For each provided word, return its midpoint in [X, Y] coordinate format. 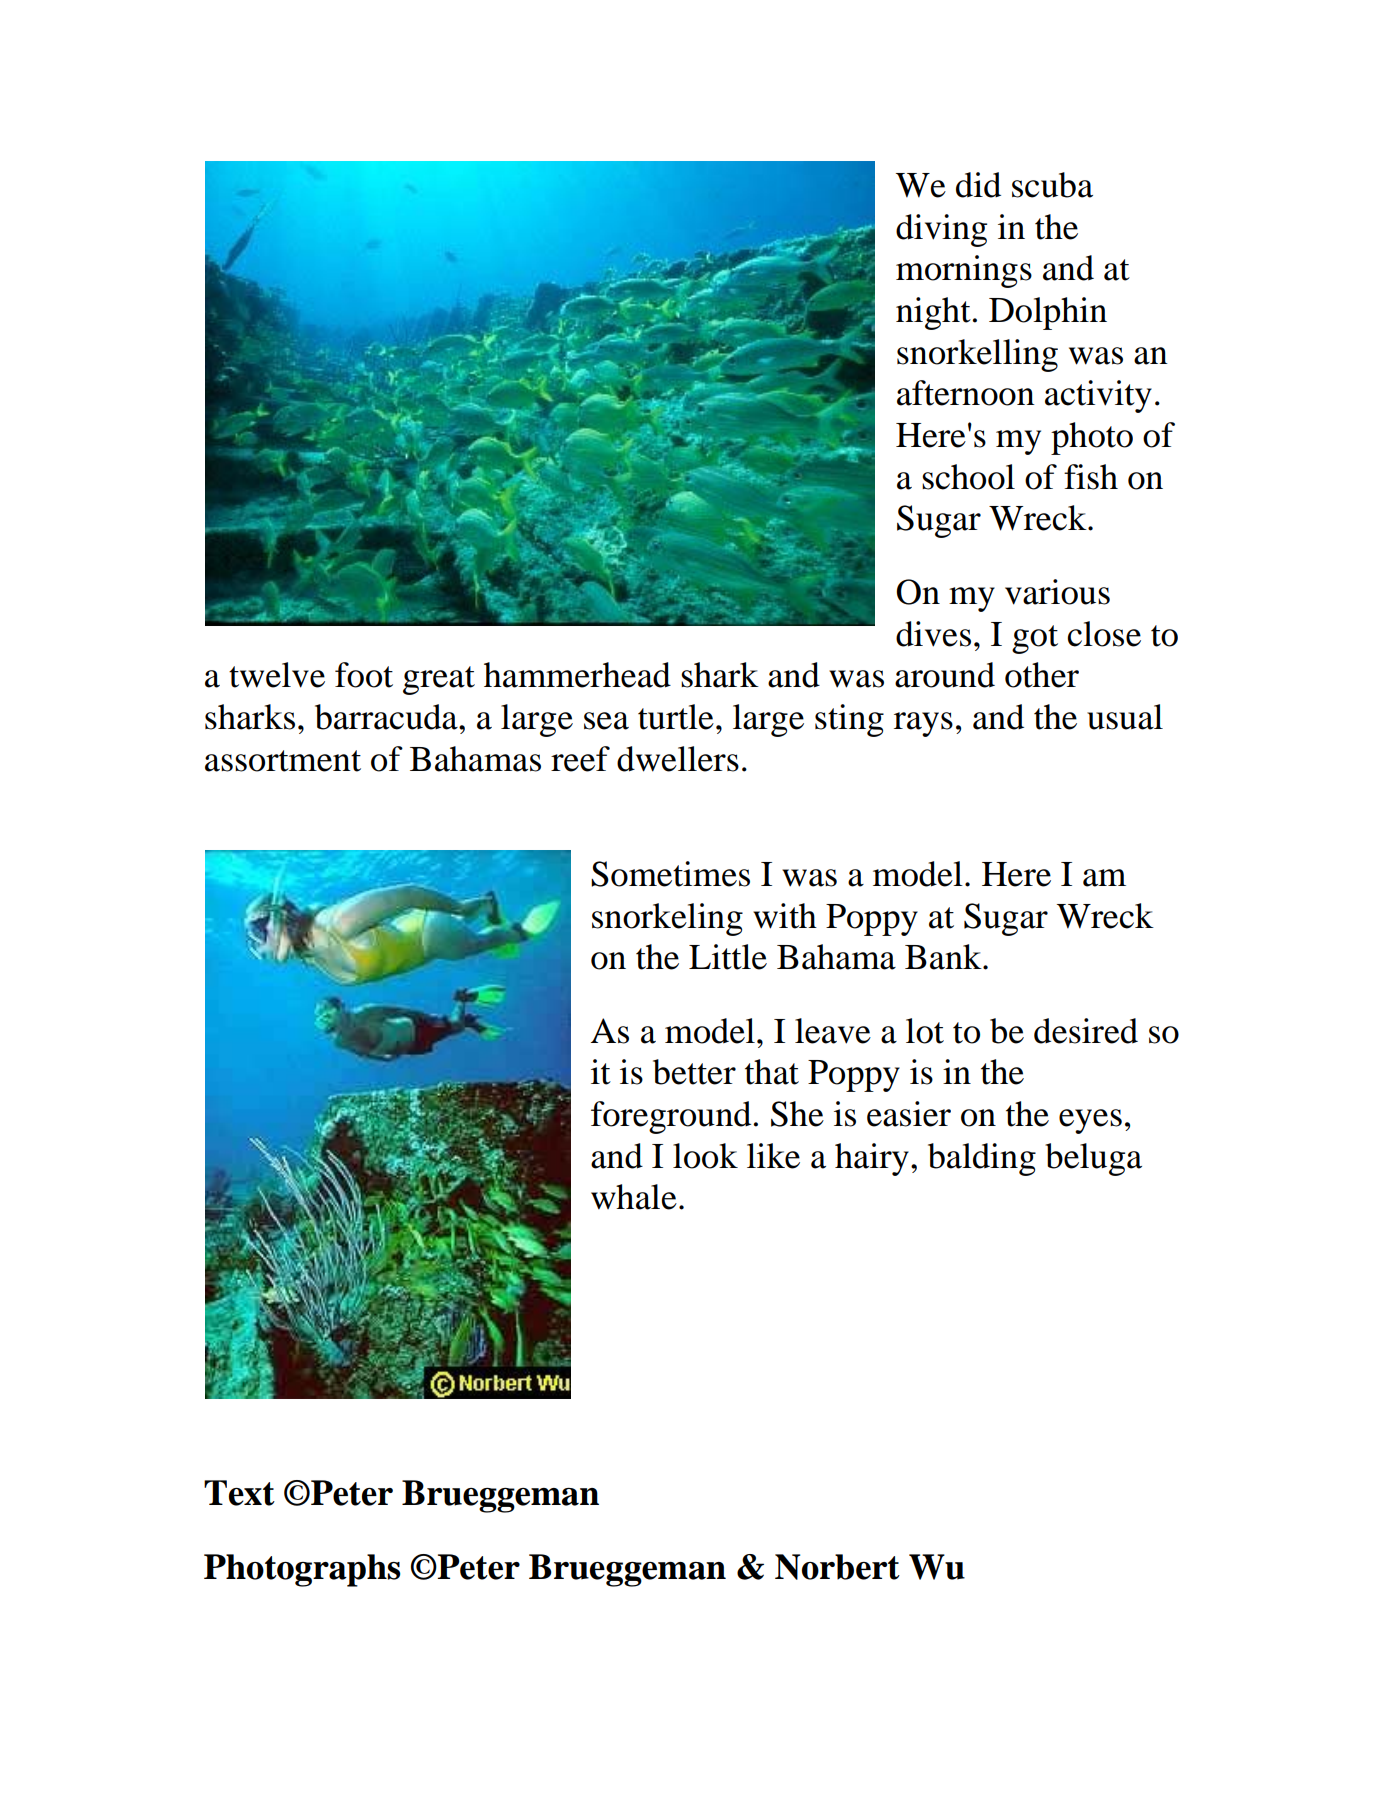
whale [634, 1197]
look [705, 1156]
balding [982, 1159]
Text [239, 1493]
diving [941, 230]
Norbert [837, 1567]
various [1057, 592]
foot [364, 675]
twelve [277, 675]
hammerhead [577, 675]
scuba [1052, 185]
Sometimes [670, 874]
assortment [283, 761]
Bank [944, 957]
